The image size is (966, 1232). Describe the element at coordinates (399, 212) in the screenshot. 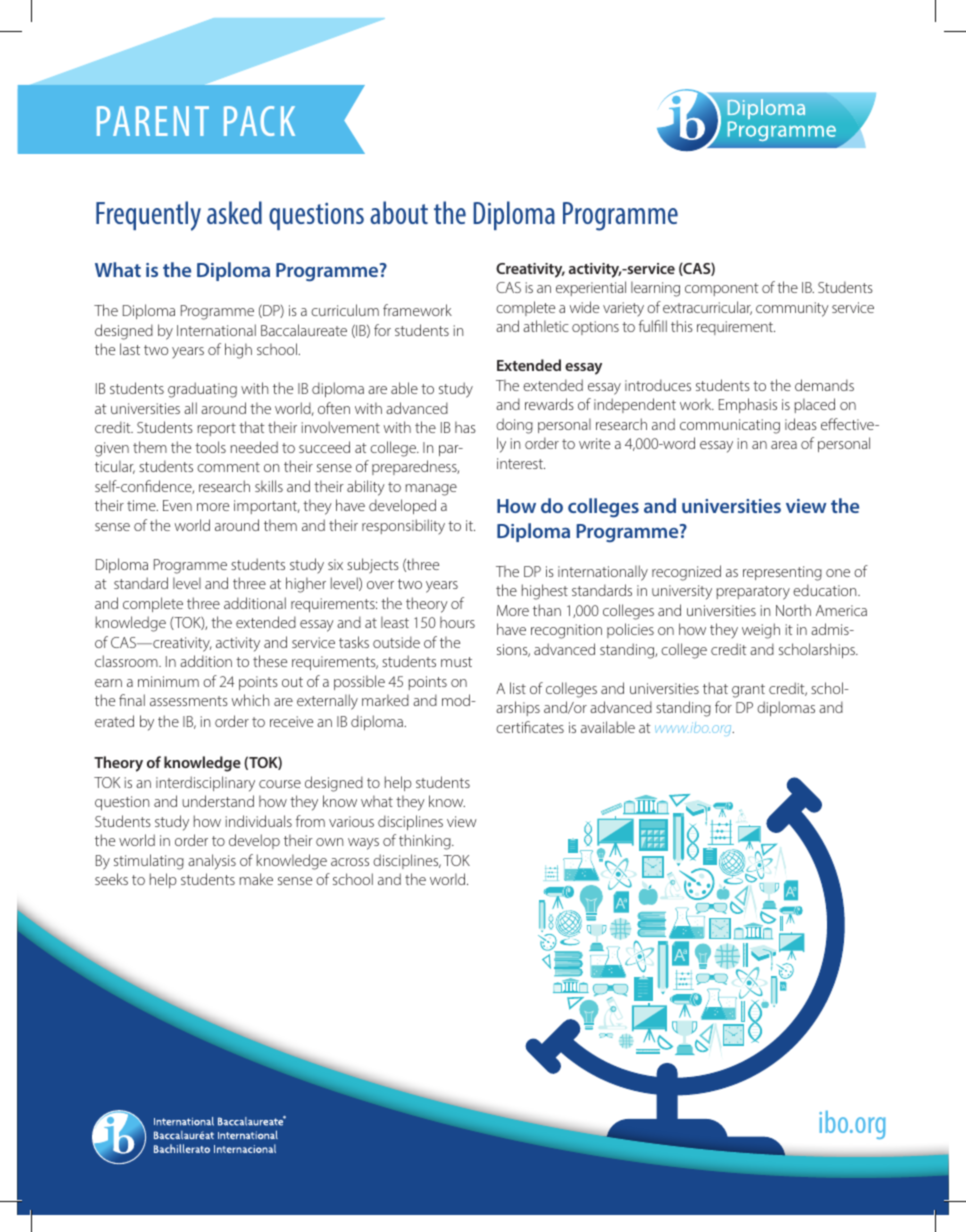

I see `about` at that location.
